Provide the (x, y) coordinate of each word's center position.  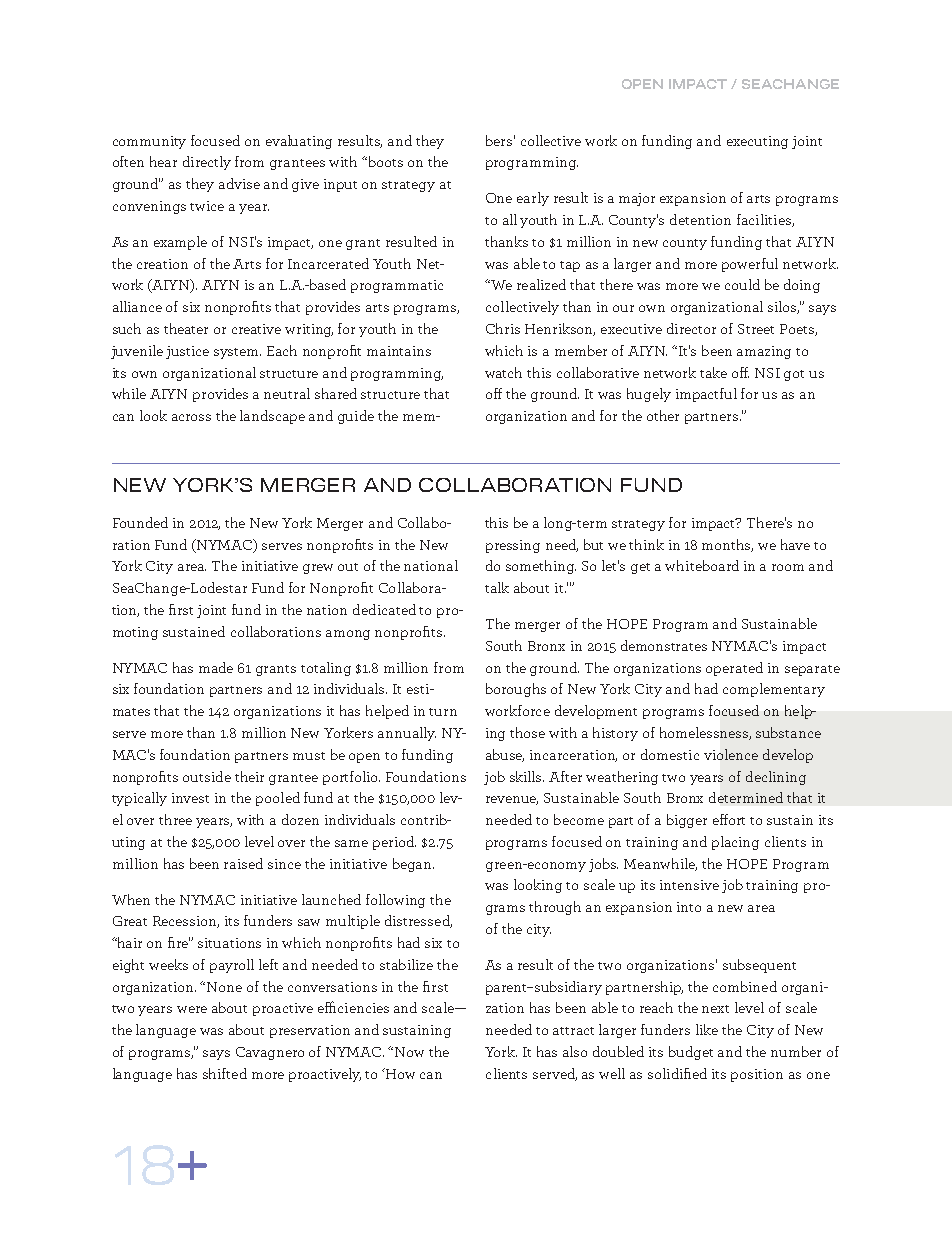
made (216, 667)
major (637, 199)
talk (497, 587)
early (533, 199)
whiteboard (702, 565)
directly (207, 163)
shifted (225, 1073)
